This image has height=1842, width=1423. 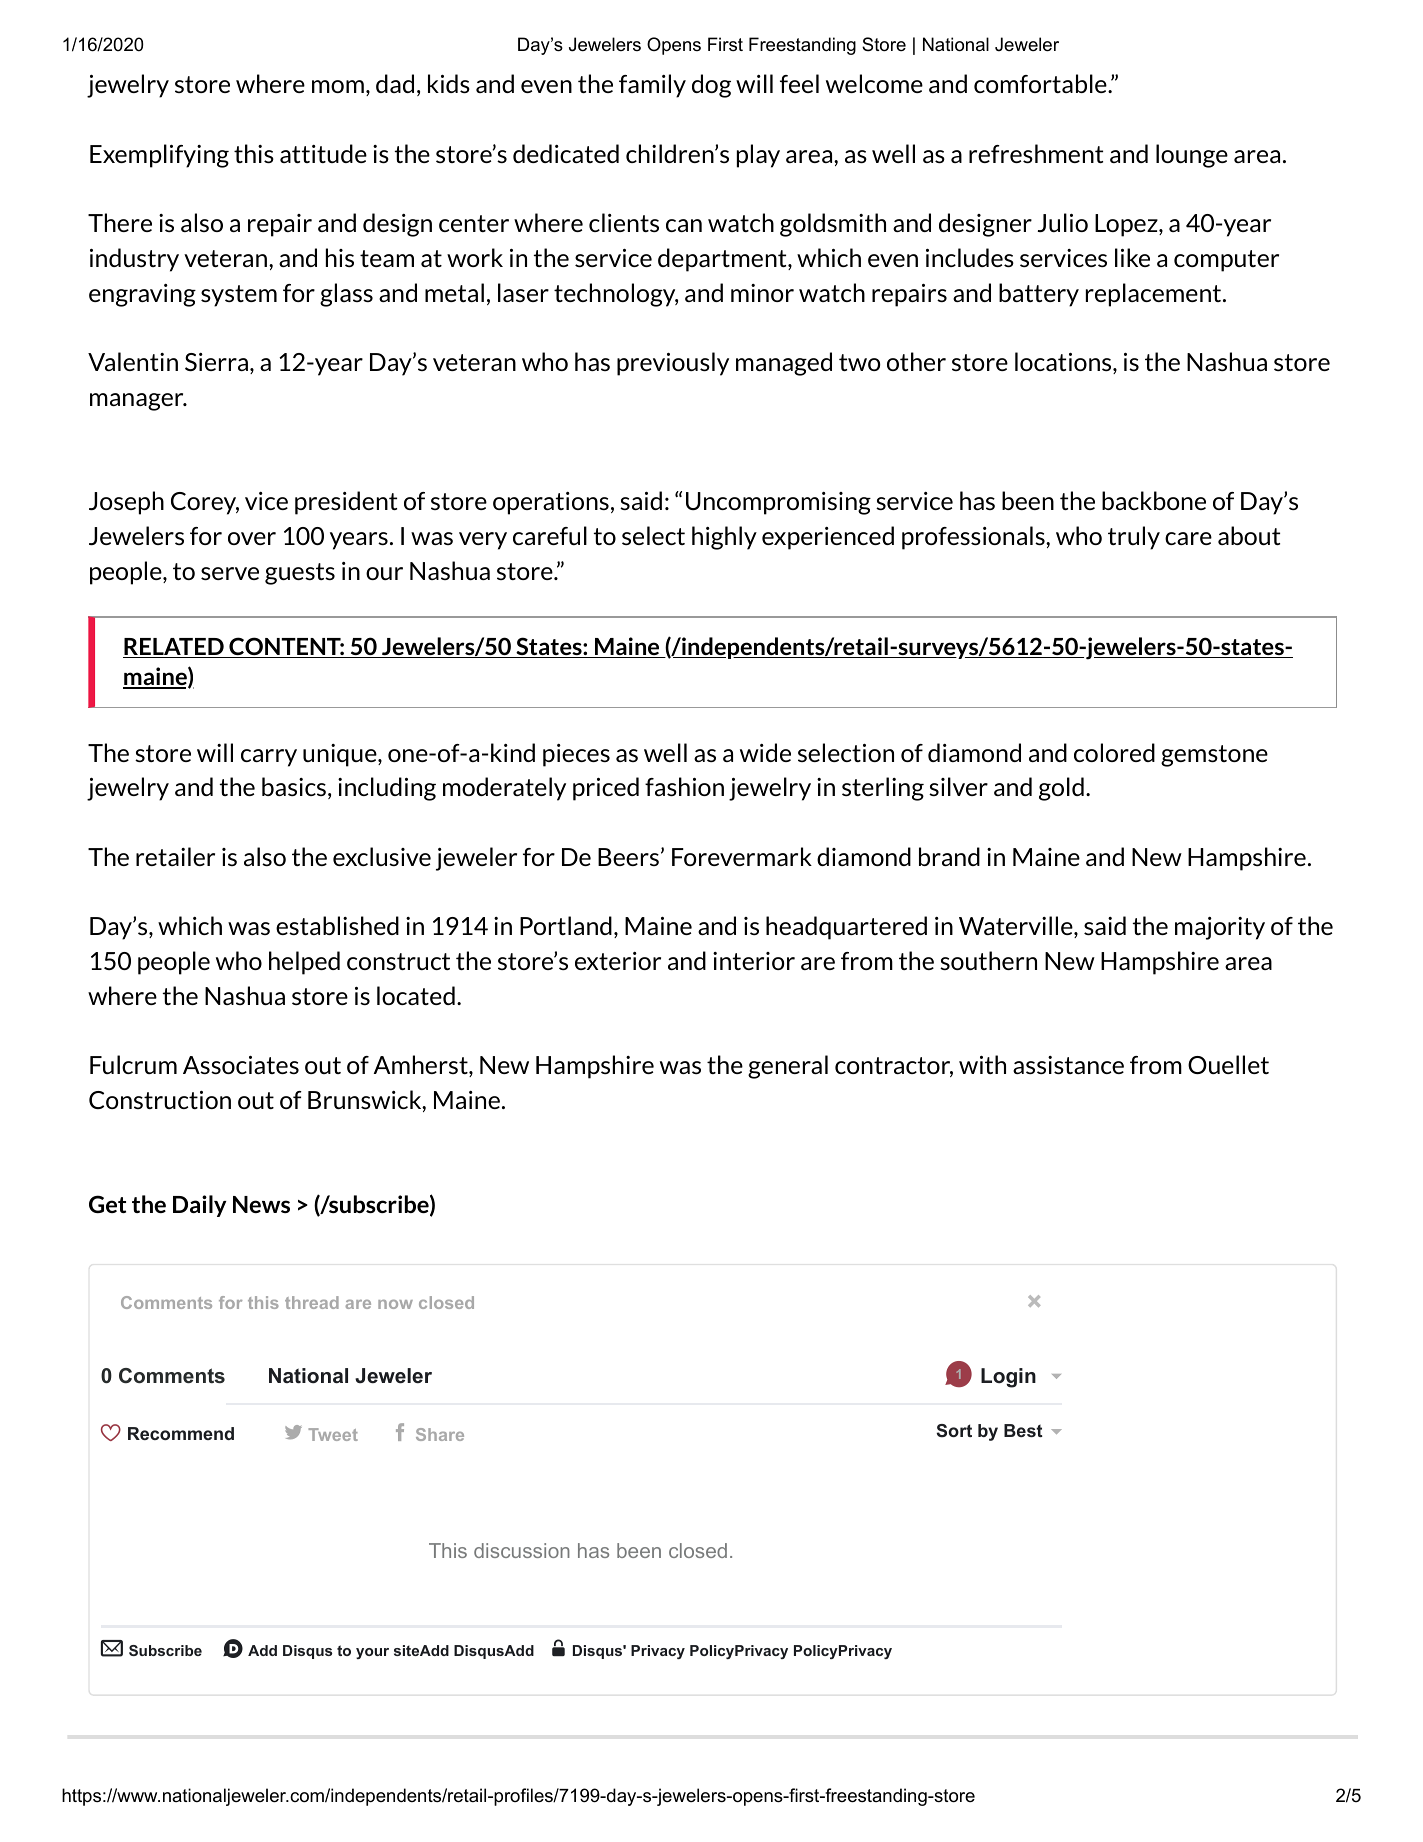 What do you see at coordinates (711, 86) in the image?
I see `dog` at bounding box center [711, 86].
